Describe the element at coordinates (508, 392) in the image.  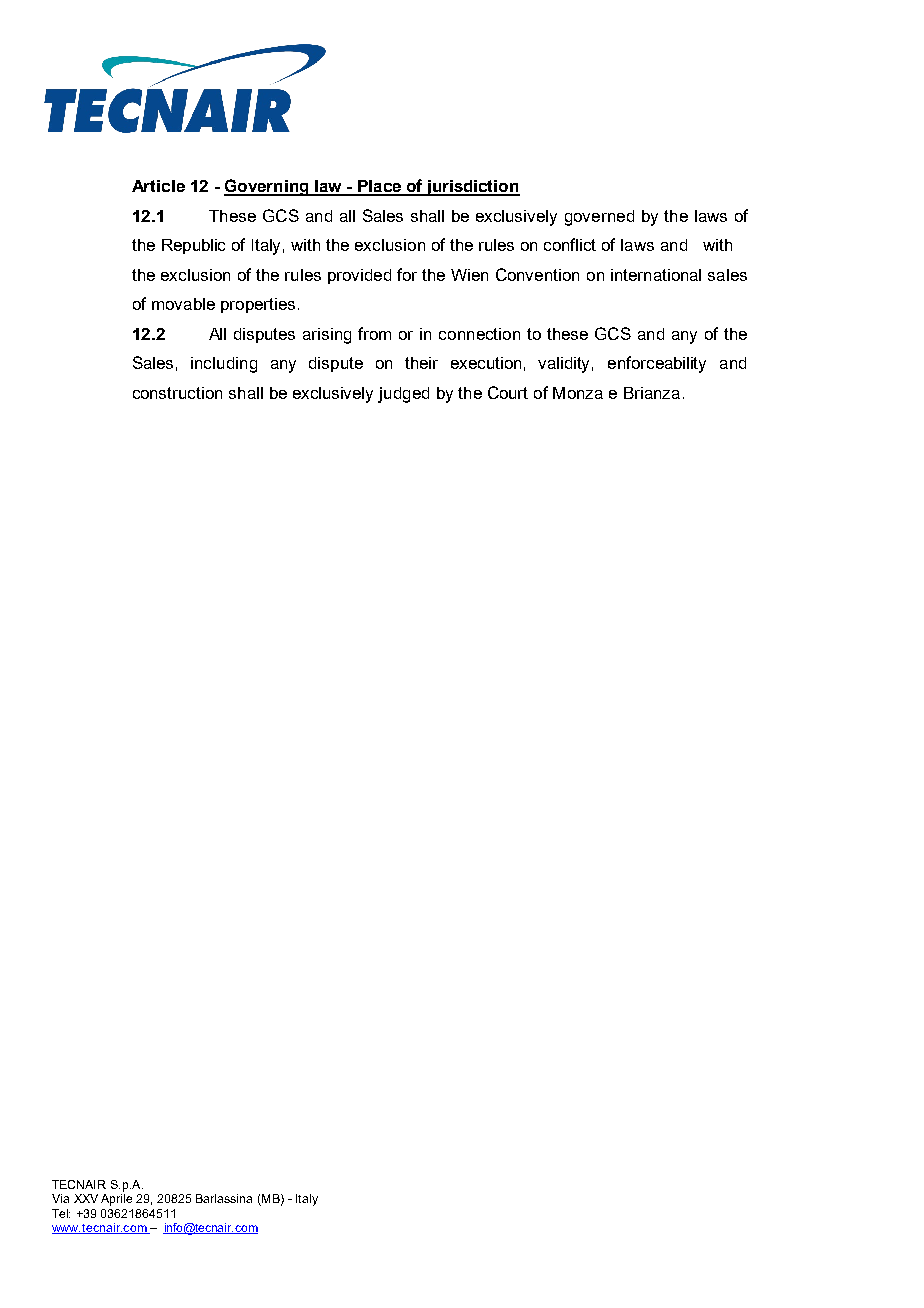
I see `Court` at that location.
